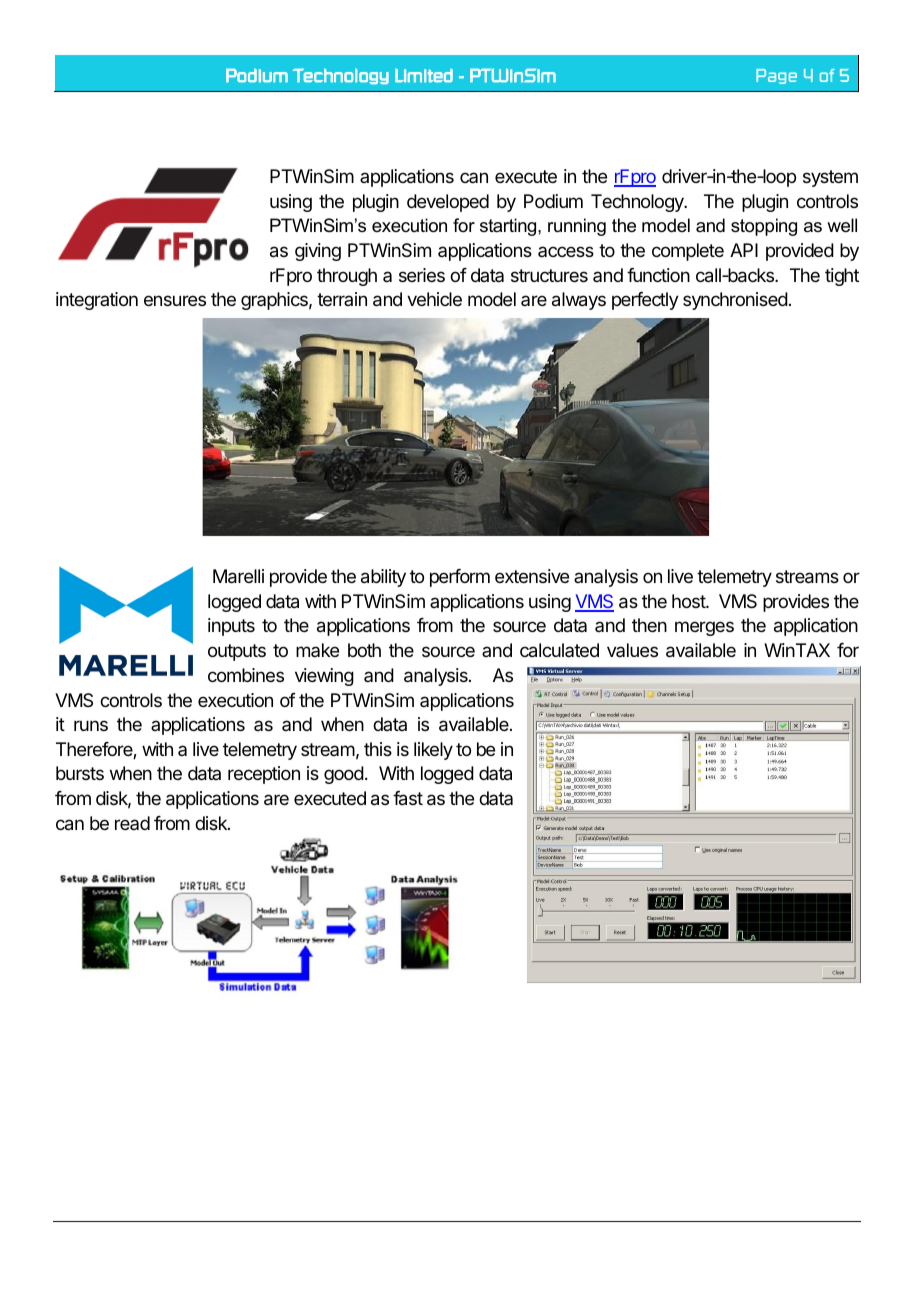 The image size is (924, 1308). What do you see at coordinates (422, 275) in the document?
I see `series` at bounding box center [422, 275].
